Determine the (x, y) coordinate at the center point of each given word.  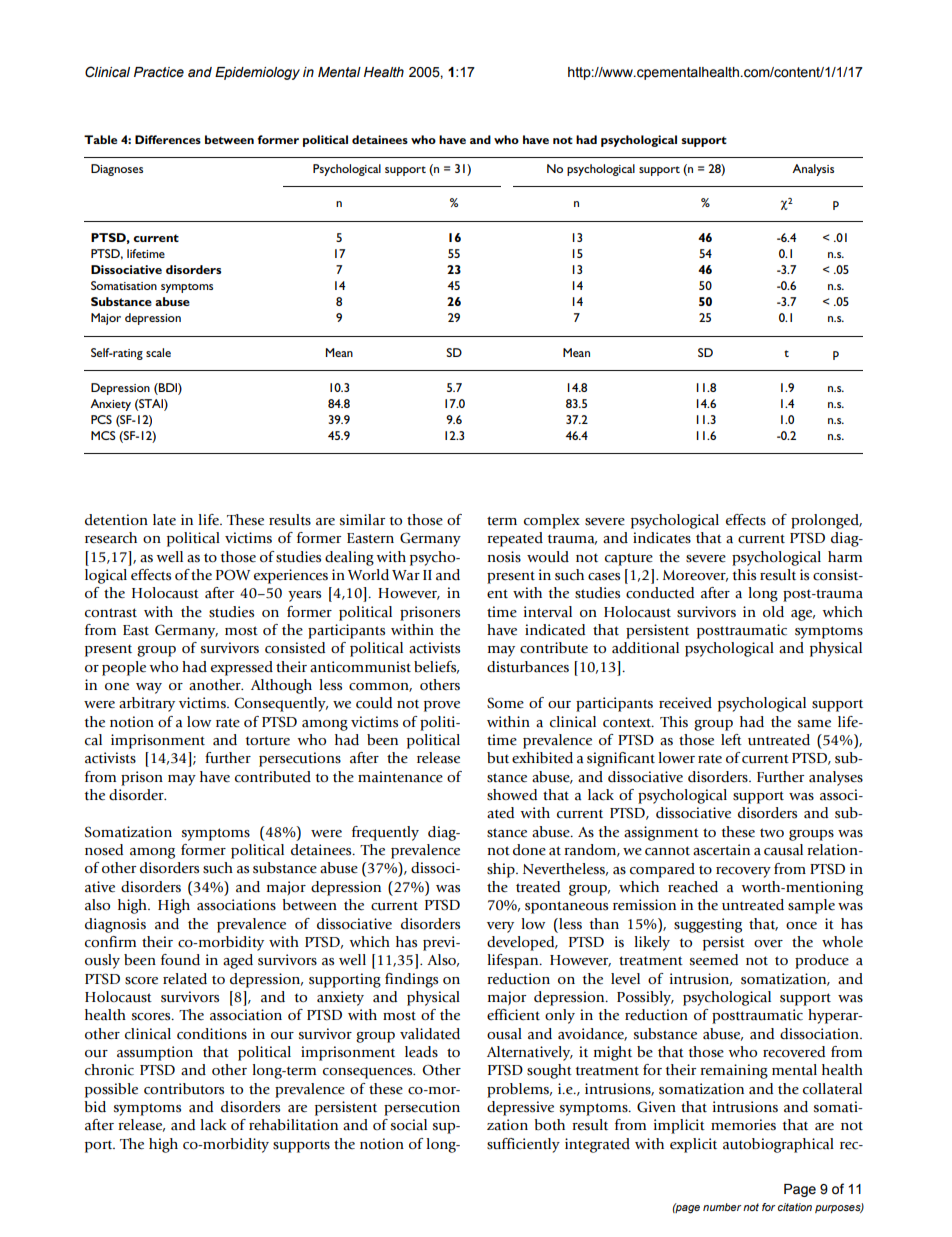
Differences (168, 139)
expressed (242, 668)
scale (158, 352)
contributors (184, 1089)
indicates (662, 538)
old (773, 612)
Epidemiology (257, 73)
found (180, 960)
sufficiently (523, 1145)
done (529, 850)
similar (362, 520)
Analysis (813, 170)
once (801, 926)
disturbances (528, 667)
